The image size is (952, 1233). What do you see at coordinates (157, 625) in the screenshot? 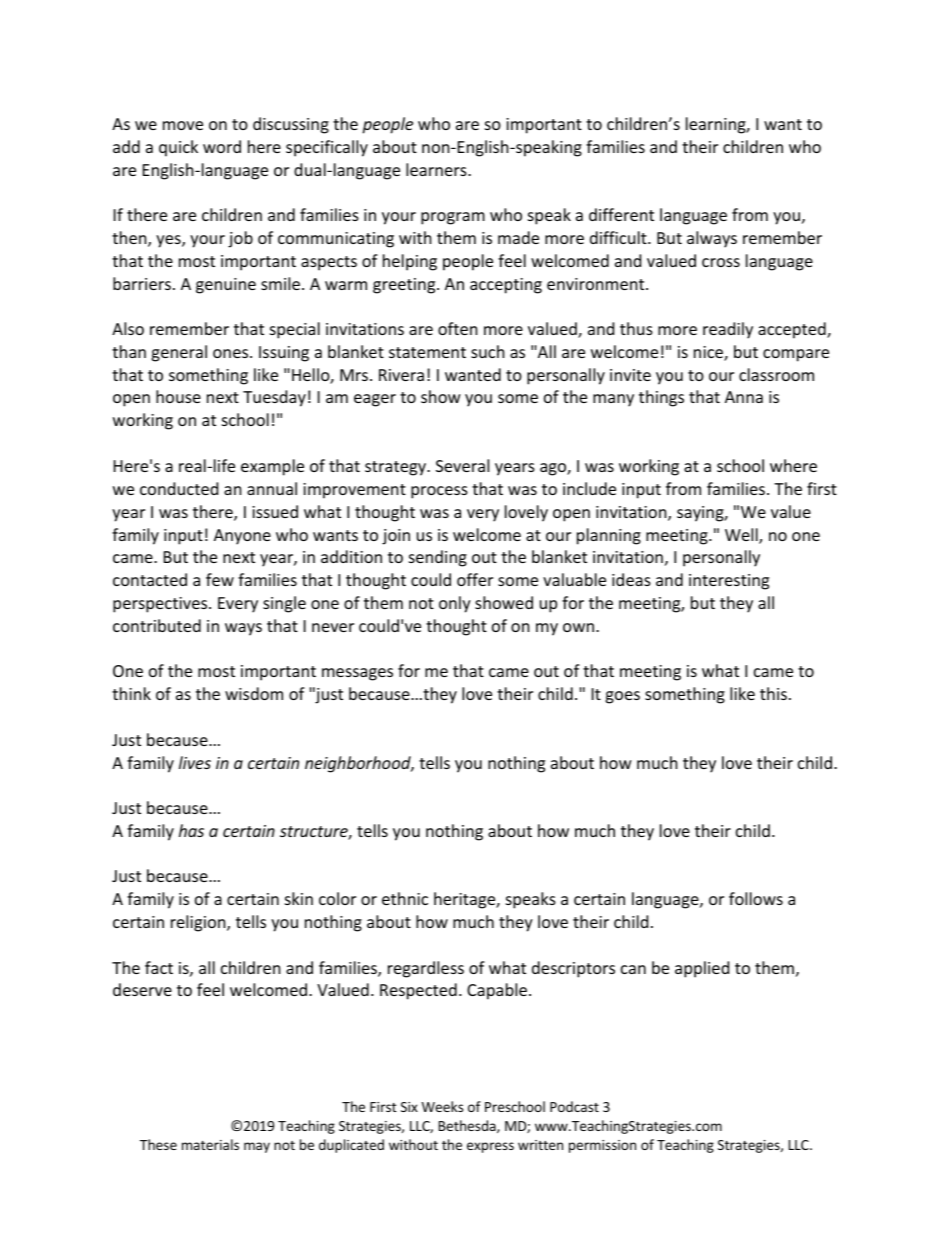
I see `contributed` at bounding box center [157, 625].
